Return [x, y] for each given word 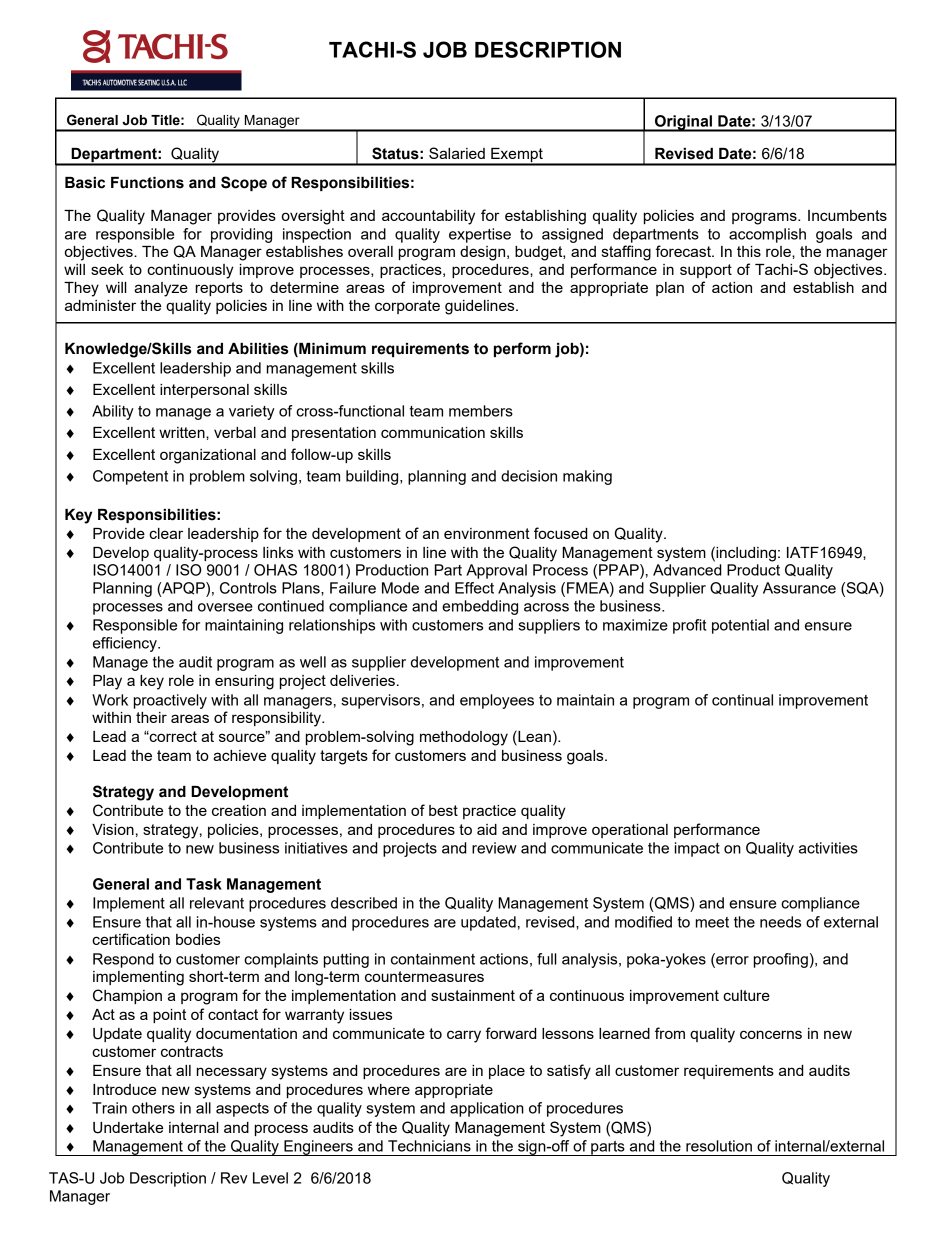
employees [497, 701]
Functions [147, 183]
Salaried [457, 153]
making [587, 477]
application [487, 1109]
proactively [170, 701]
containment [433, 959]
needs [780, 922]
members [481, 411]
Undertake [128, 1128]
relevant [217, 903]
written [183, 432]
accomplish [767, 235]
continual [742, 700]
